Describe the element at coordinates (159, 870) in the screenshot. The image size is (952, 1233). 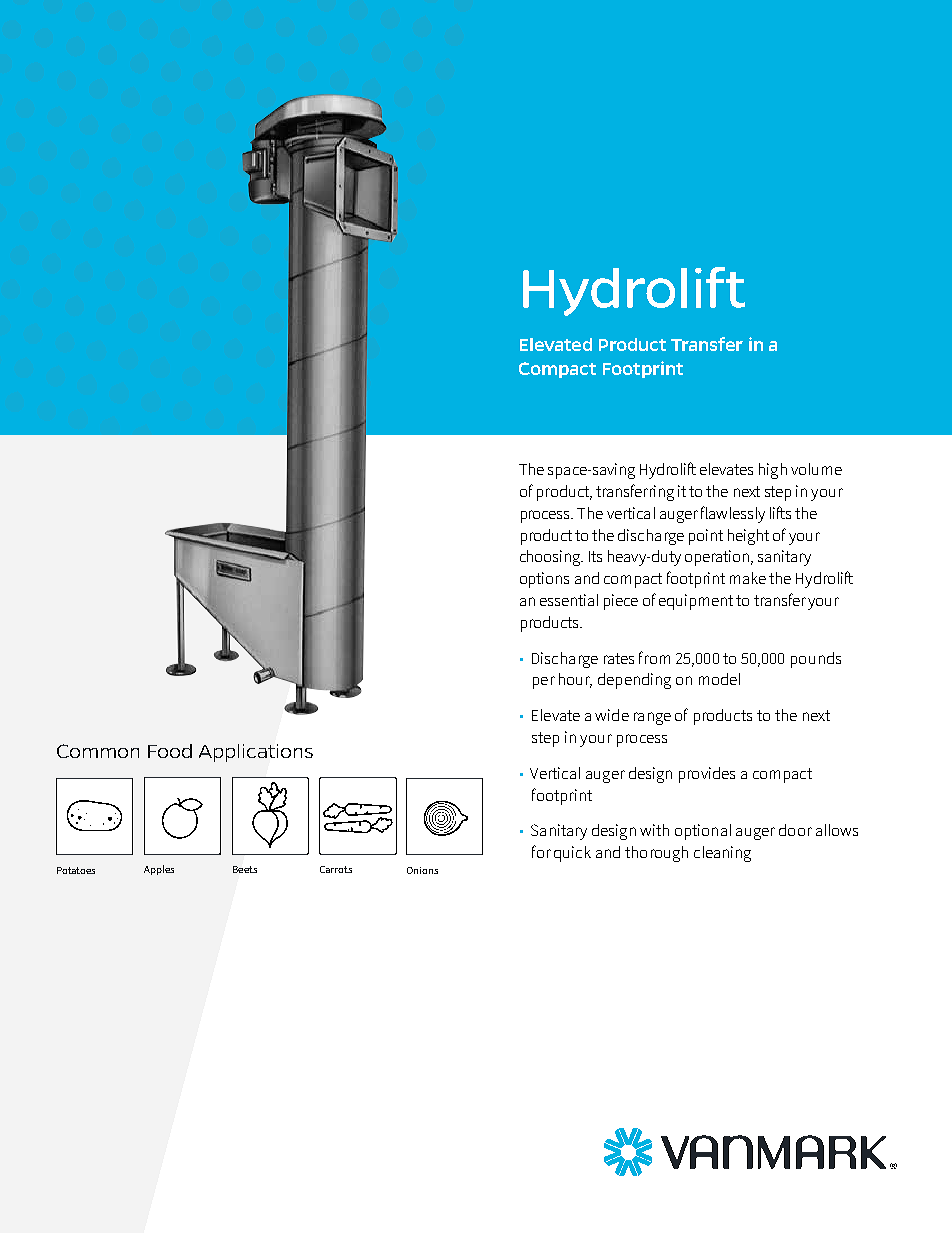
I see `Apples` at that location.
